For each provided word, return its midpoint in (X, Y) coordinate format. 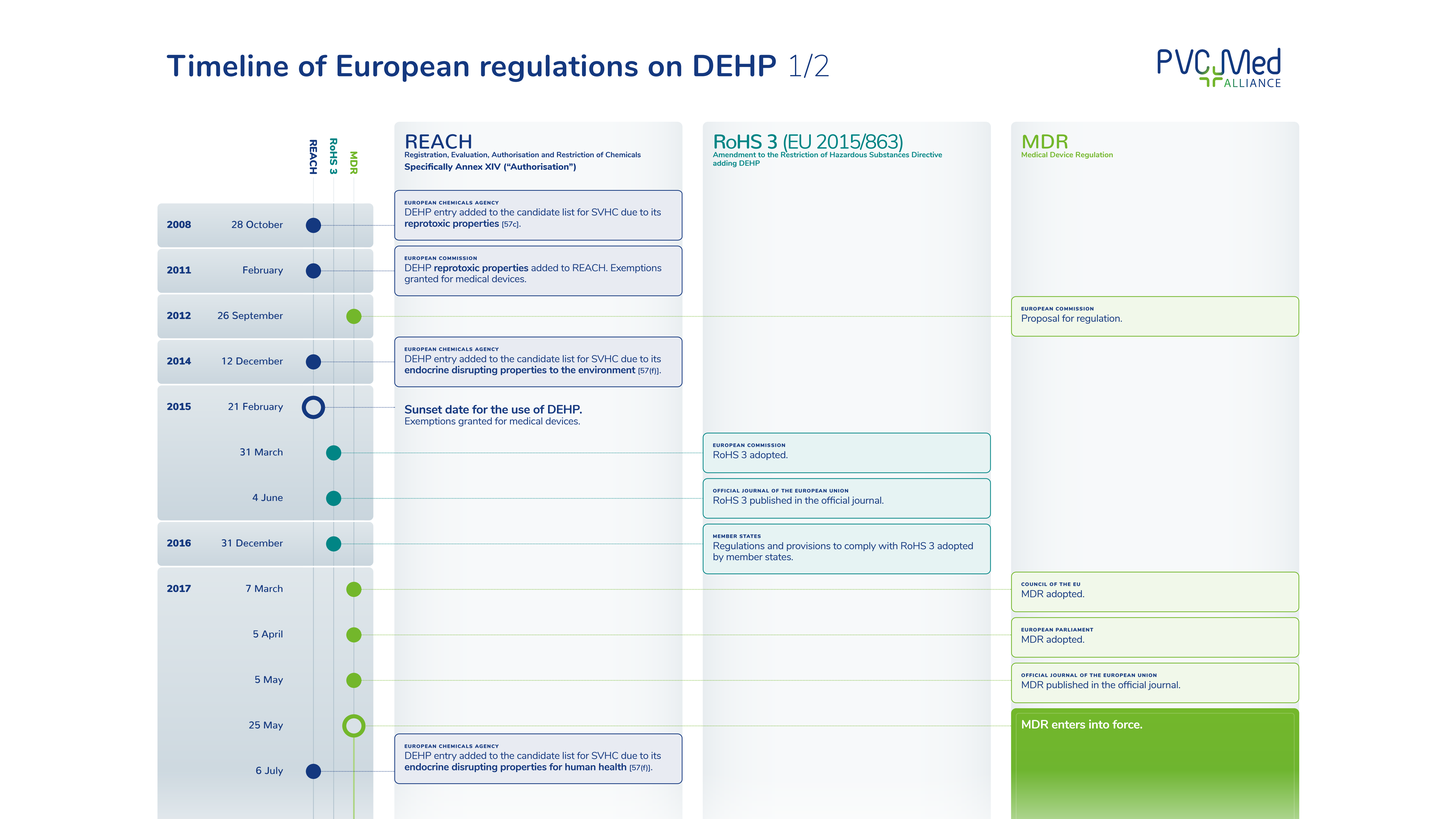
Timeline (227, 65)
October (264, 224)
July (274, 771)
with (888, 546)
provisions (809, 546)
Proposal (1040, 319)
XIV (493, 166)
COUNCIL (1034, 584)
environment (606, 370)
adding (725, 163)
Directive (927, 155)
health (612, 767)
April (272, 634)
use (521, 410)
